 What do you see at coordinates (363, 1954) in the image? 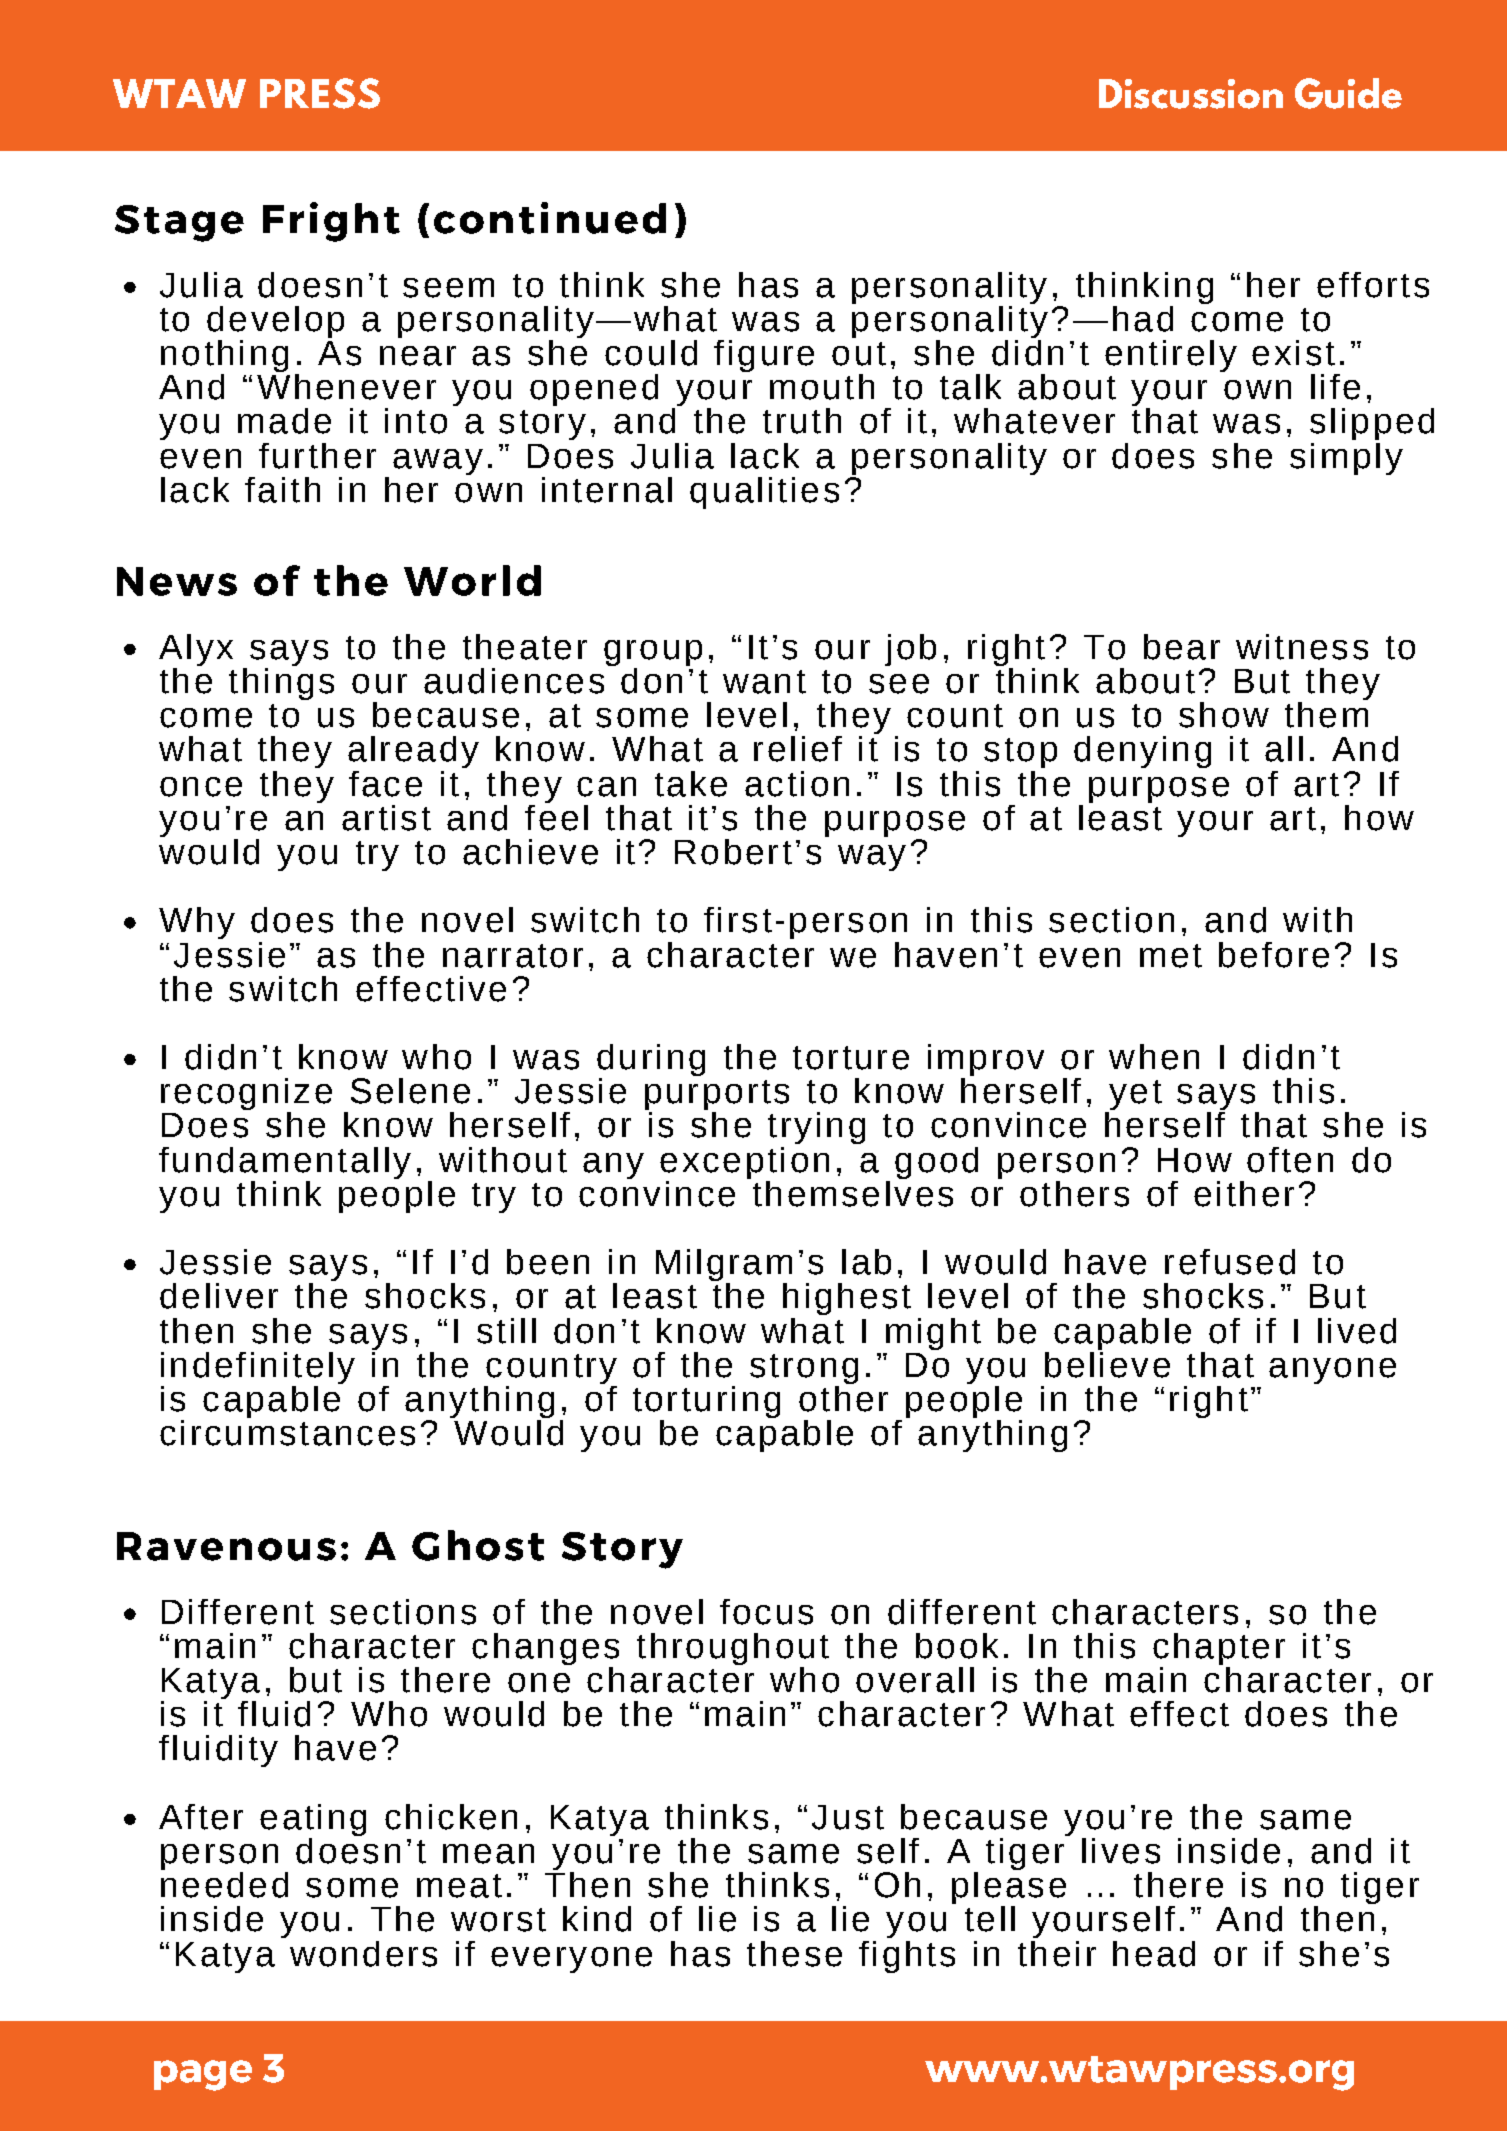
I see `wonders` at bounding box center [363, 1954].
